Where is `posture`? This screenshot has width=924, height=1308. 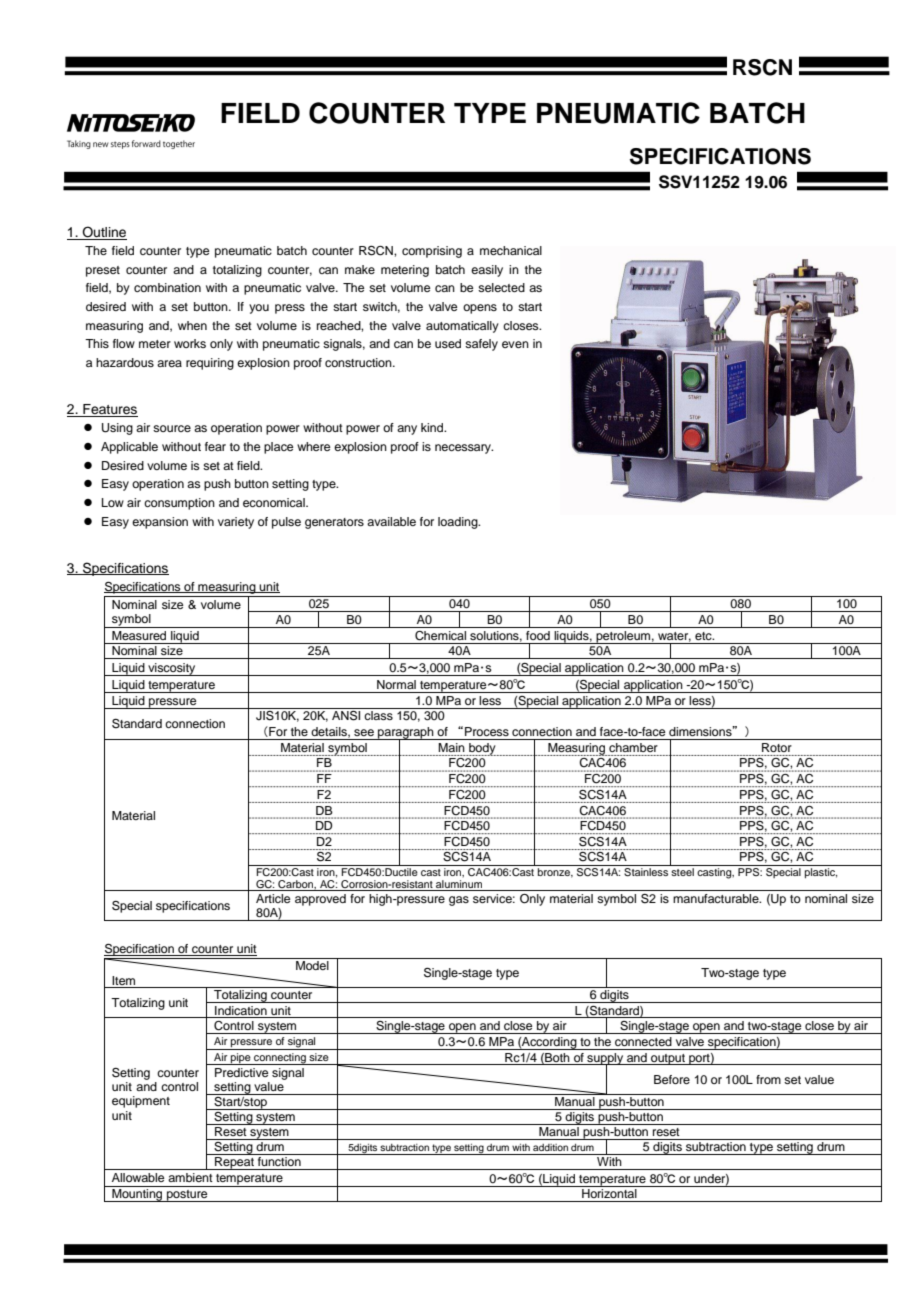
posture is located at coordinates (187, 1196).
